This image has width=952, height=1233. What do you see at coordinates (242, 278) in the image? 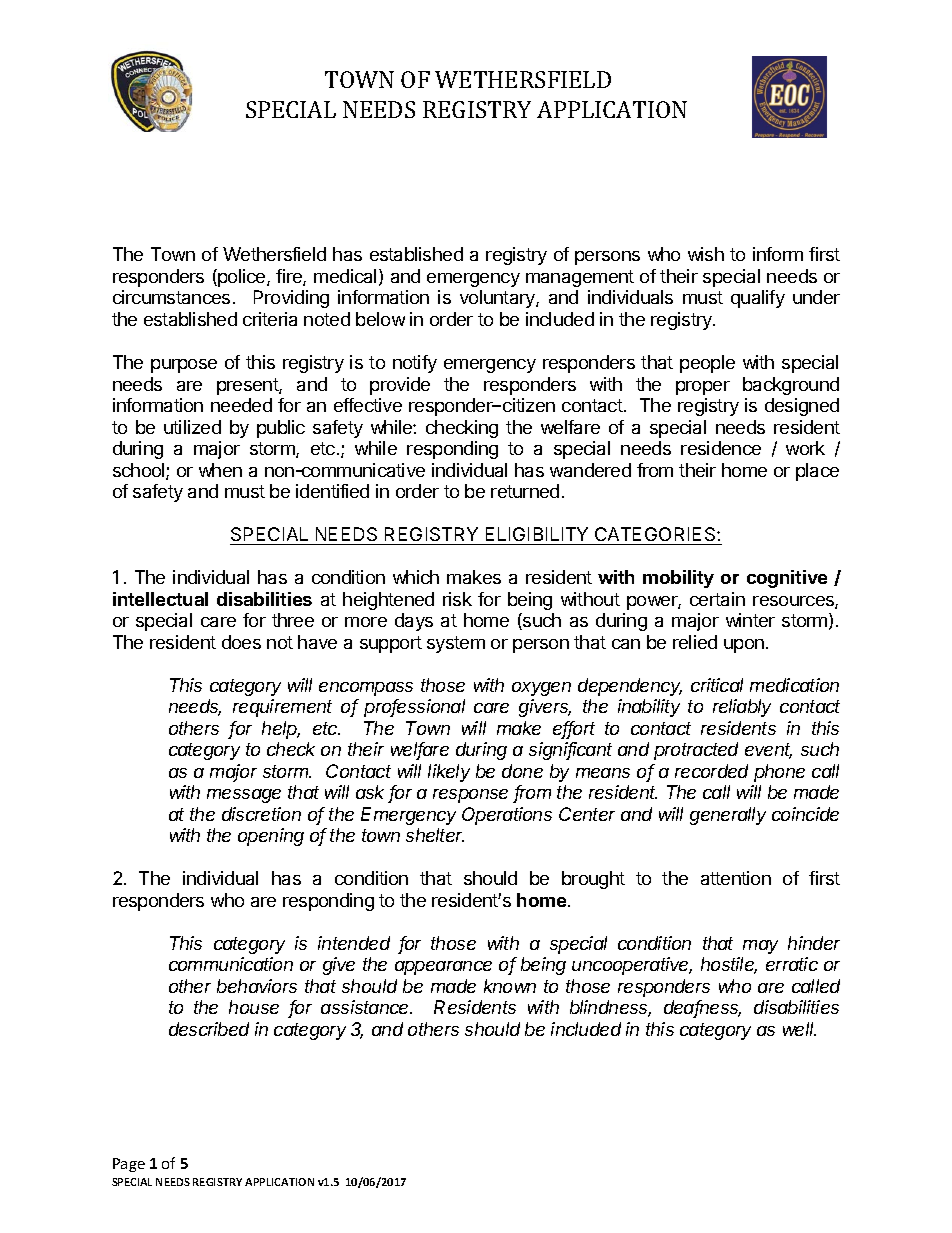
I see `police` at bounding box center [242, 278].
